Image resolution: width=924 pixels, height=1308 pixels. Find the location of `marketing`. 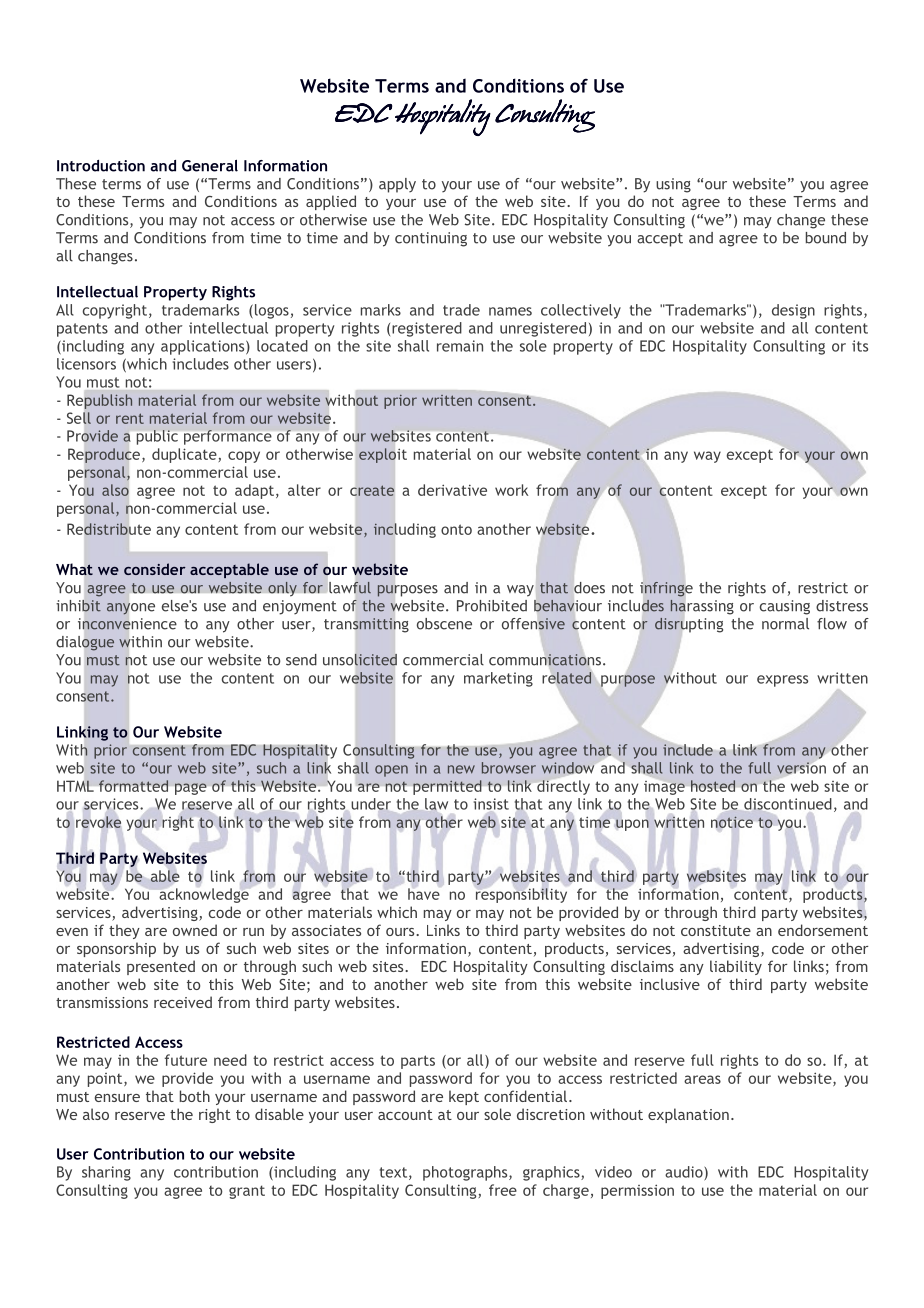

marketing is located at coordinates (498, 679).
